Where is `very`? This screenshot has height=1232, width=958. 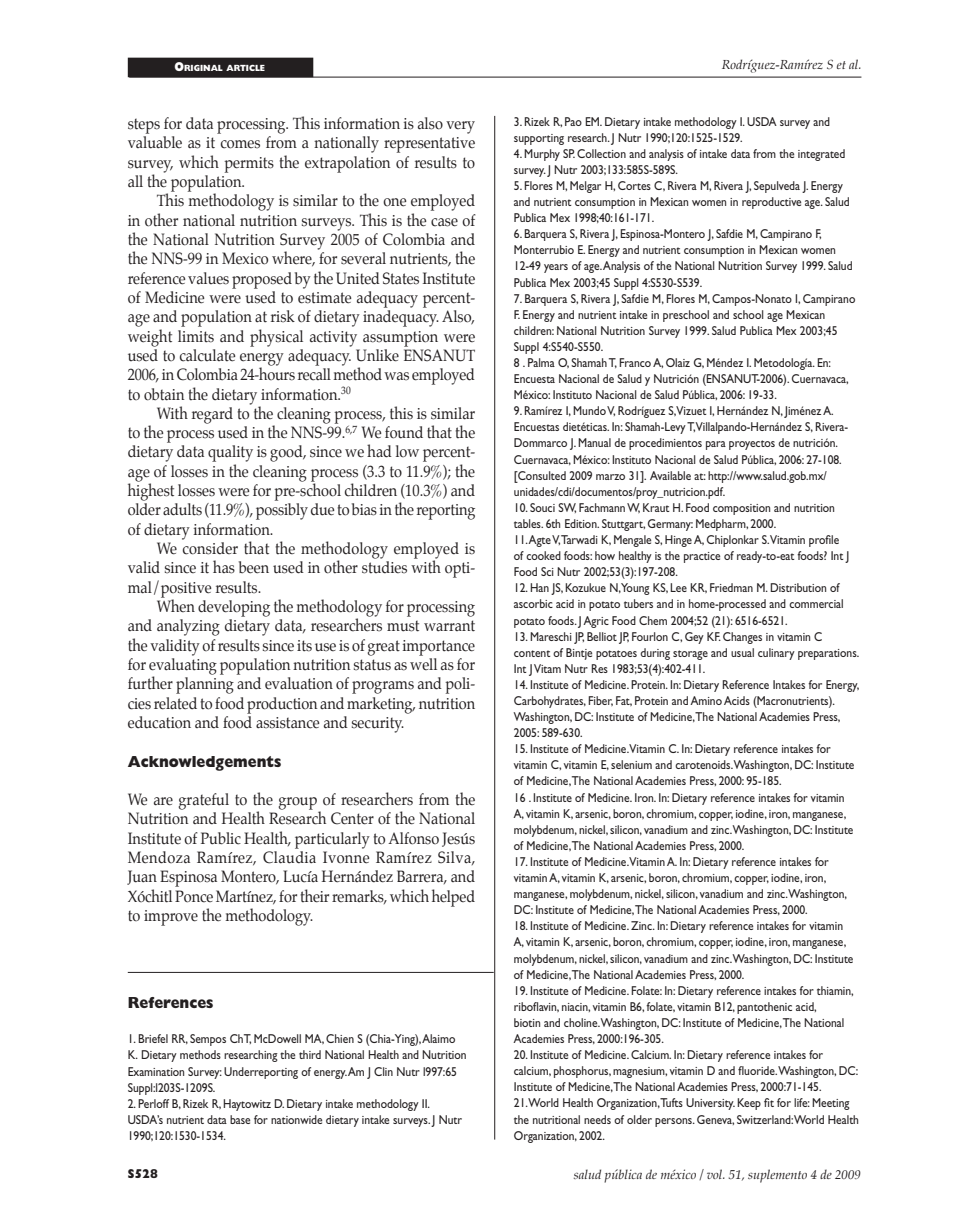 very is located at coordinates (460, 127).
